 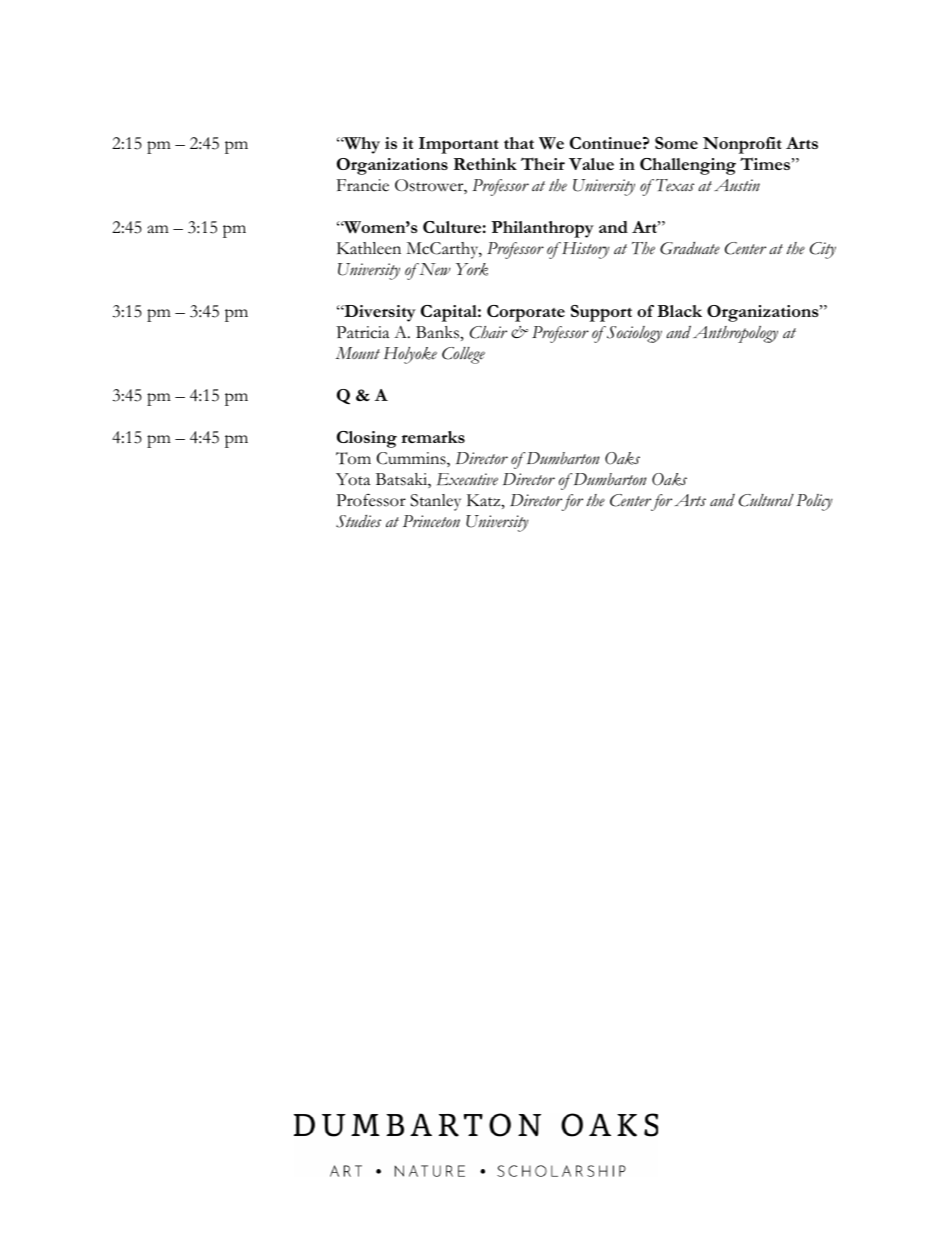 What do you see at coordinates (369, 248) in the document?
I see `Kathleen` at bounding box center [369, 248].
